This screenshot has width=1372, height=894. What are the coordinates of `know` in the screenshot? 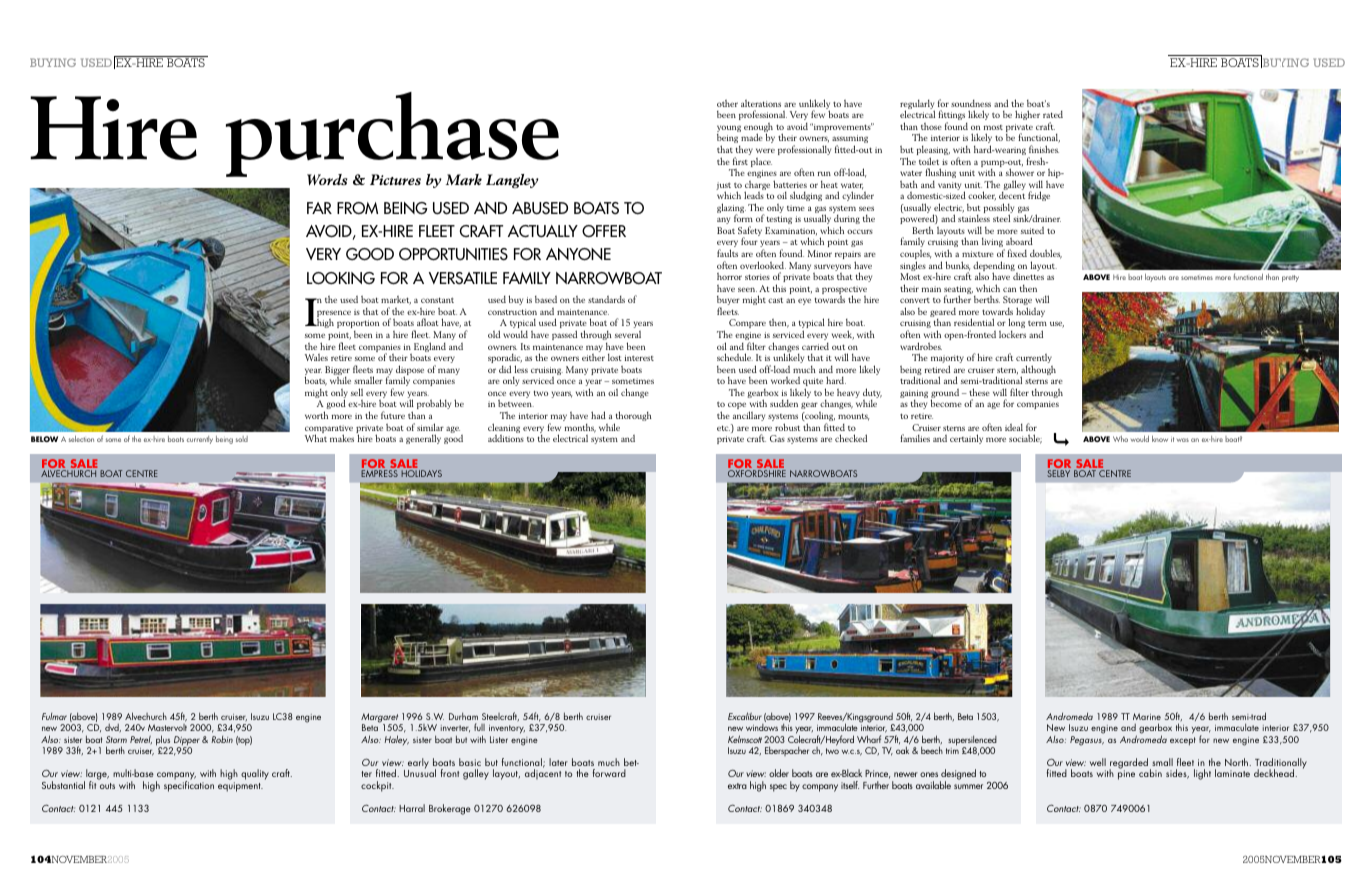 It's located at (1160, 439).
